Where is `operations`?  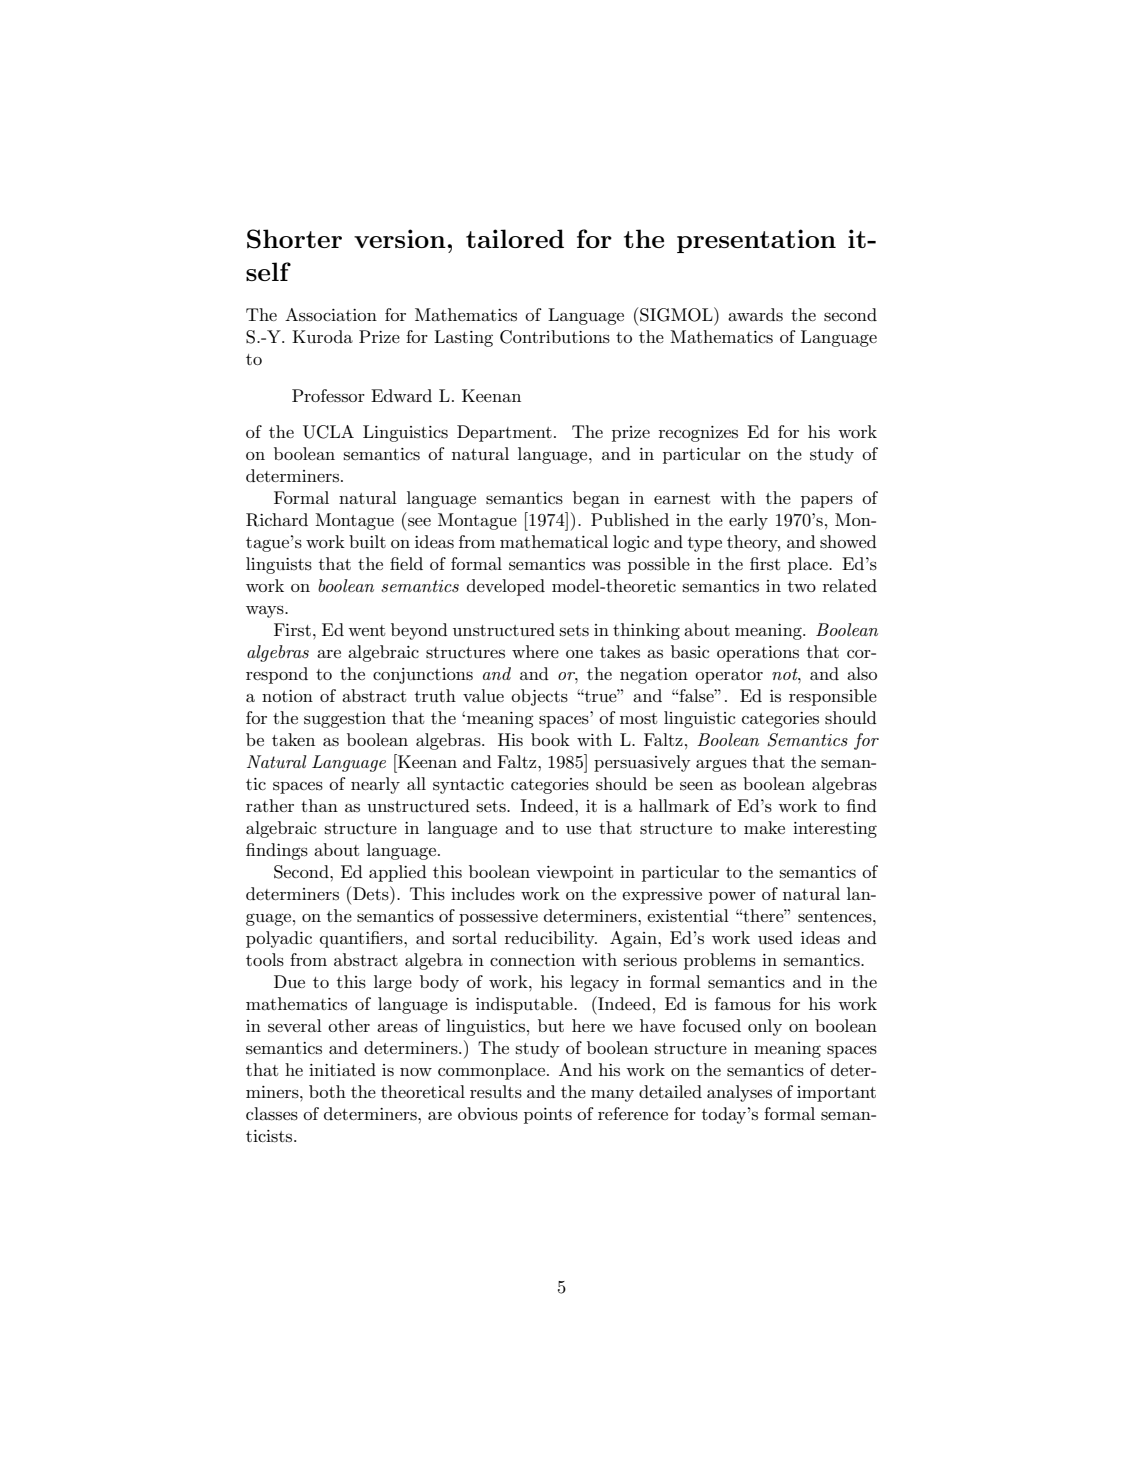
operations is located at coordinates (758, 654).
